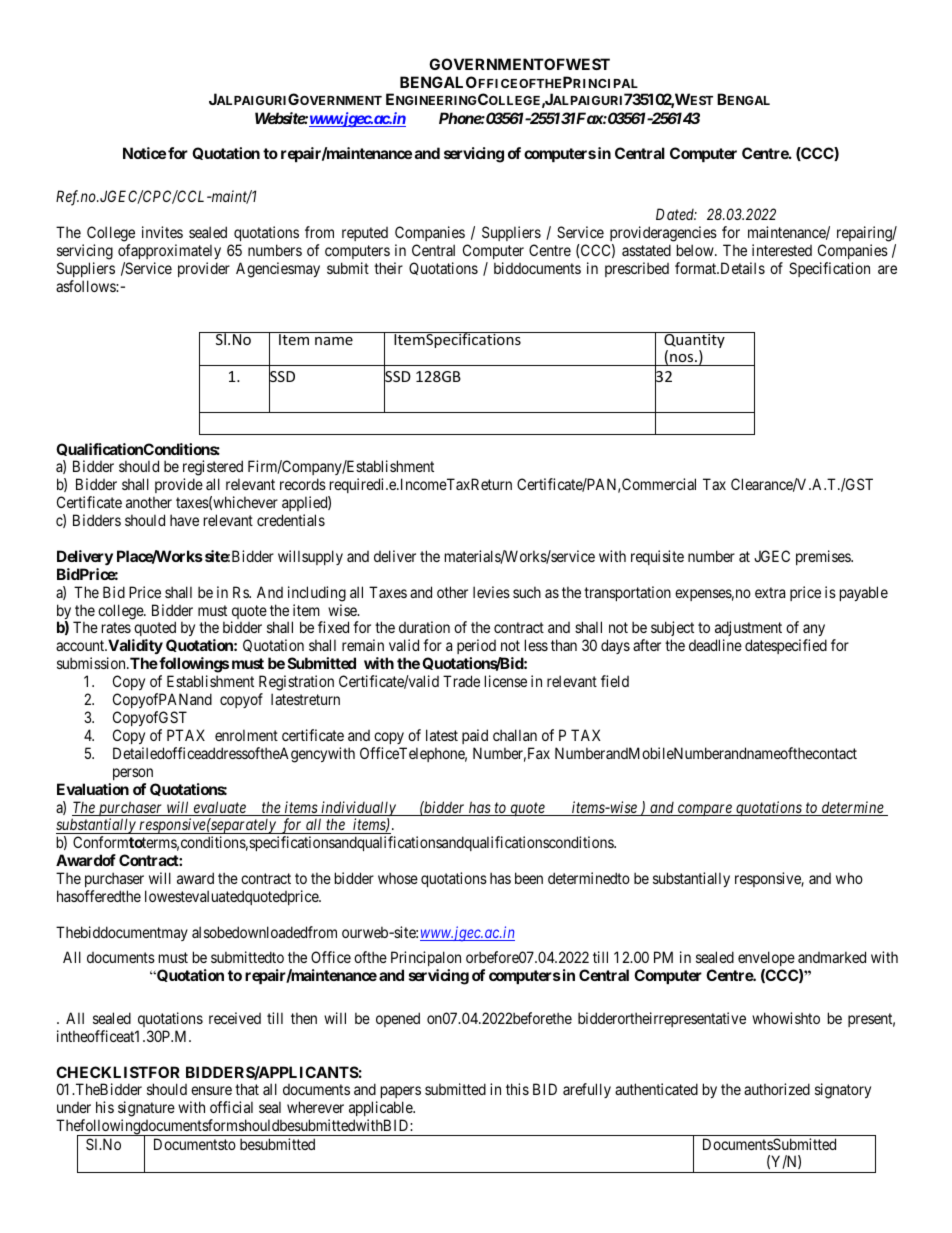 The image size is (952, 1233). I want to click on records, so click(303, 484).
